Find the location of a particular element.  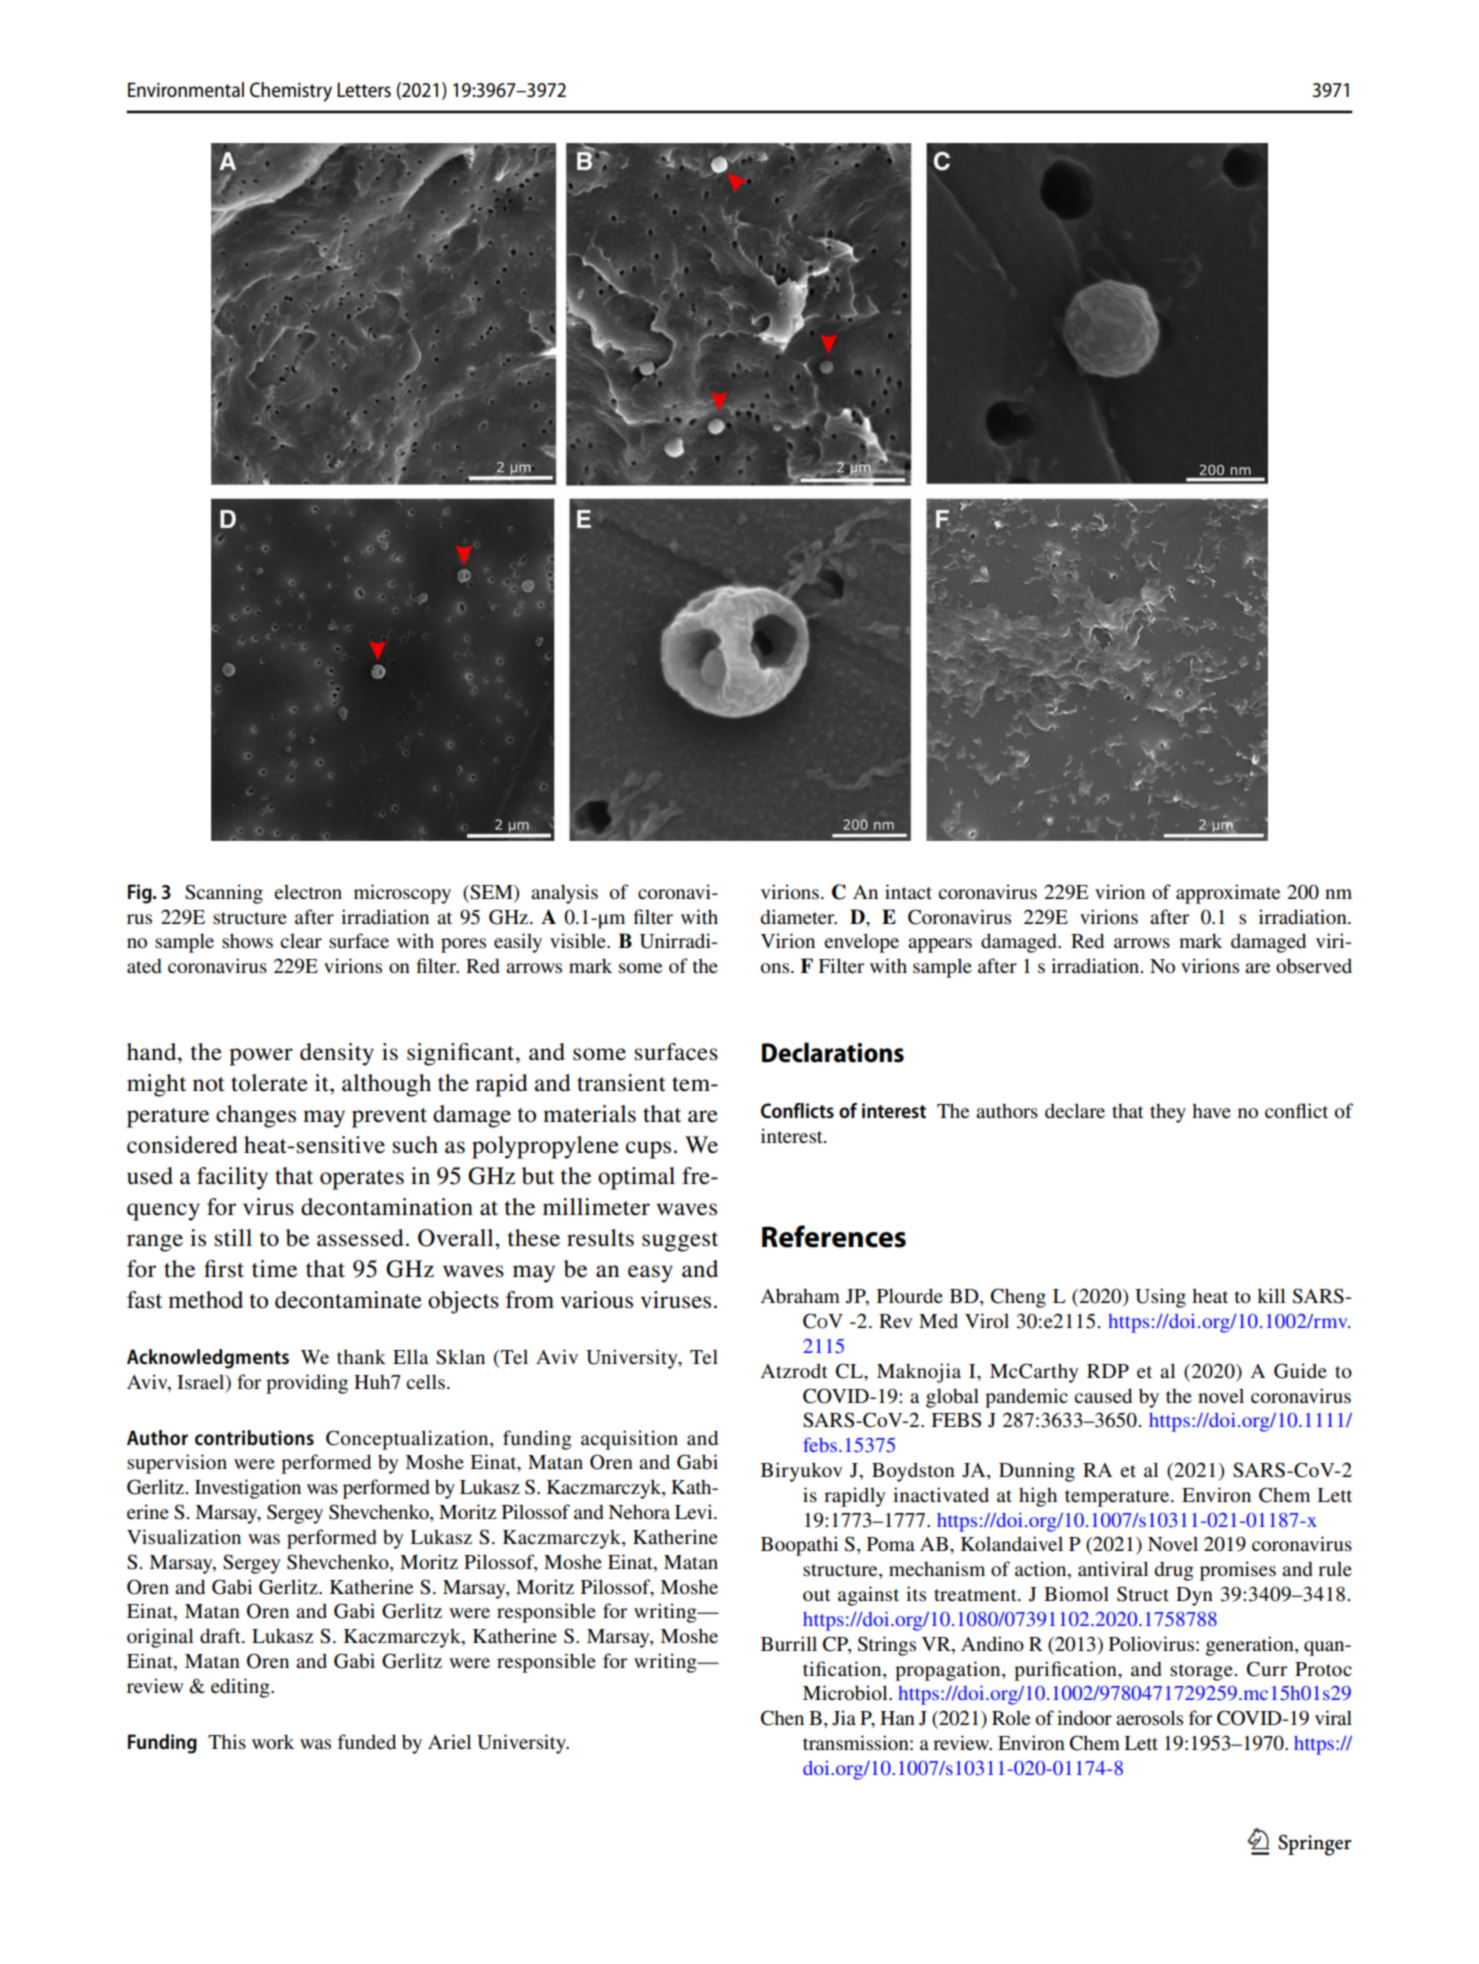

clear is located at coordinates (301, 940).
